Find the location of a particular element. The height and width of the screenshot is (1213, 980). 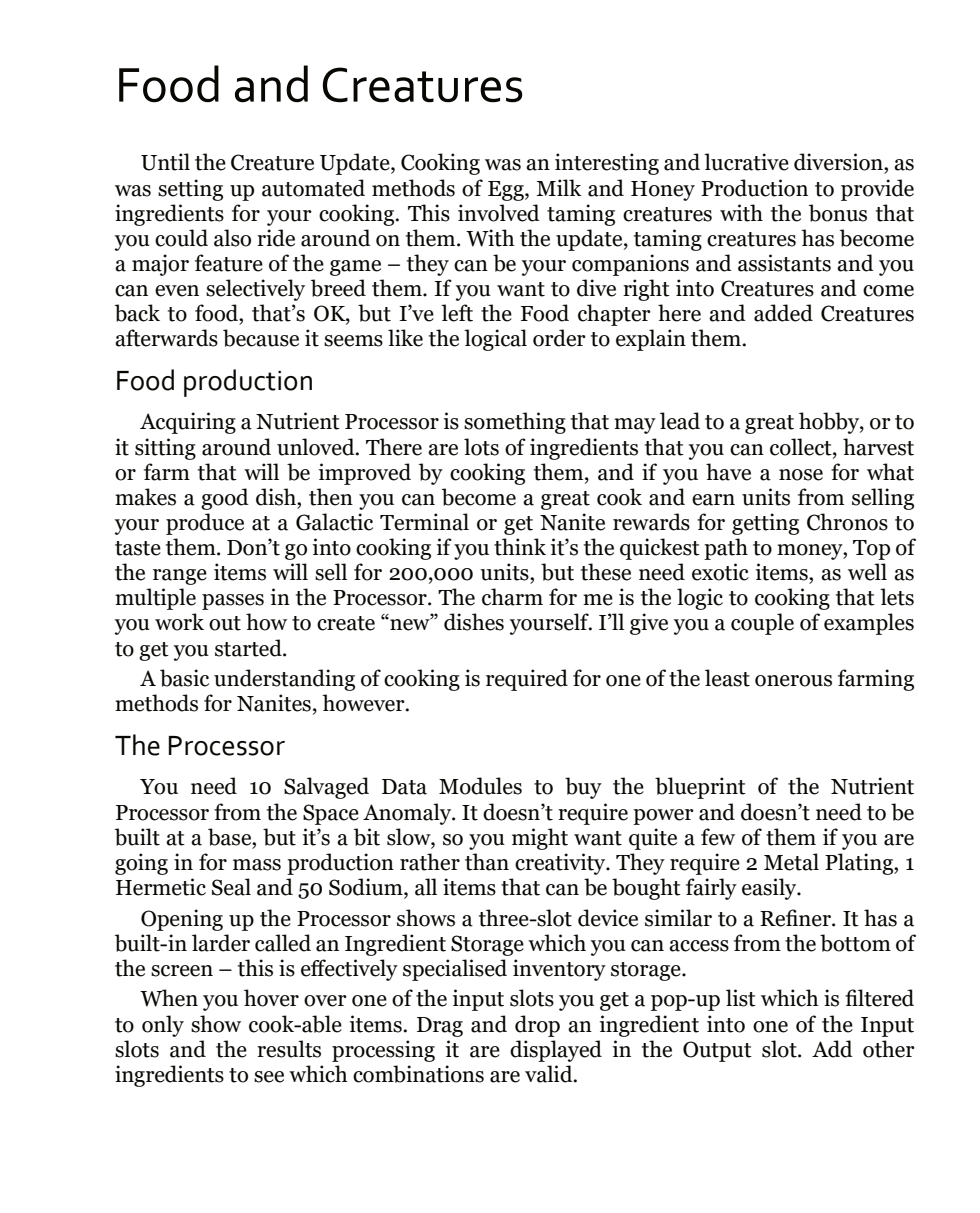

Salvaged is located at coordinates (326, 788).
